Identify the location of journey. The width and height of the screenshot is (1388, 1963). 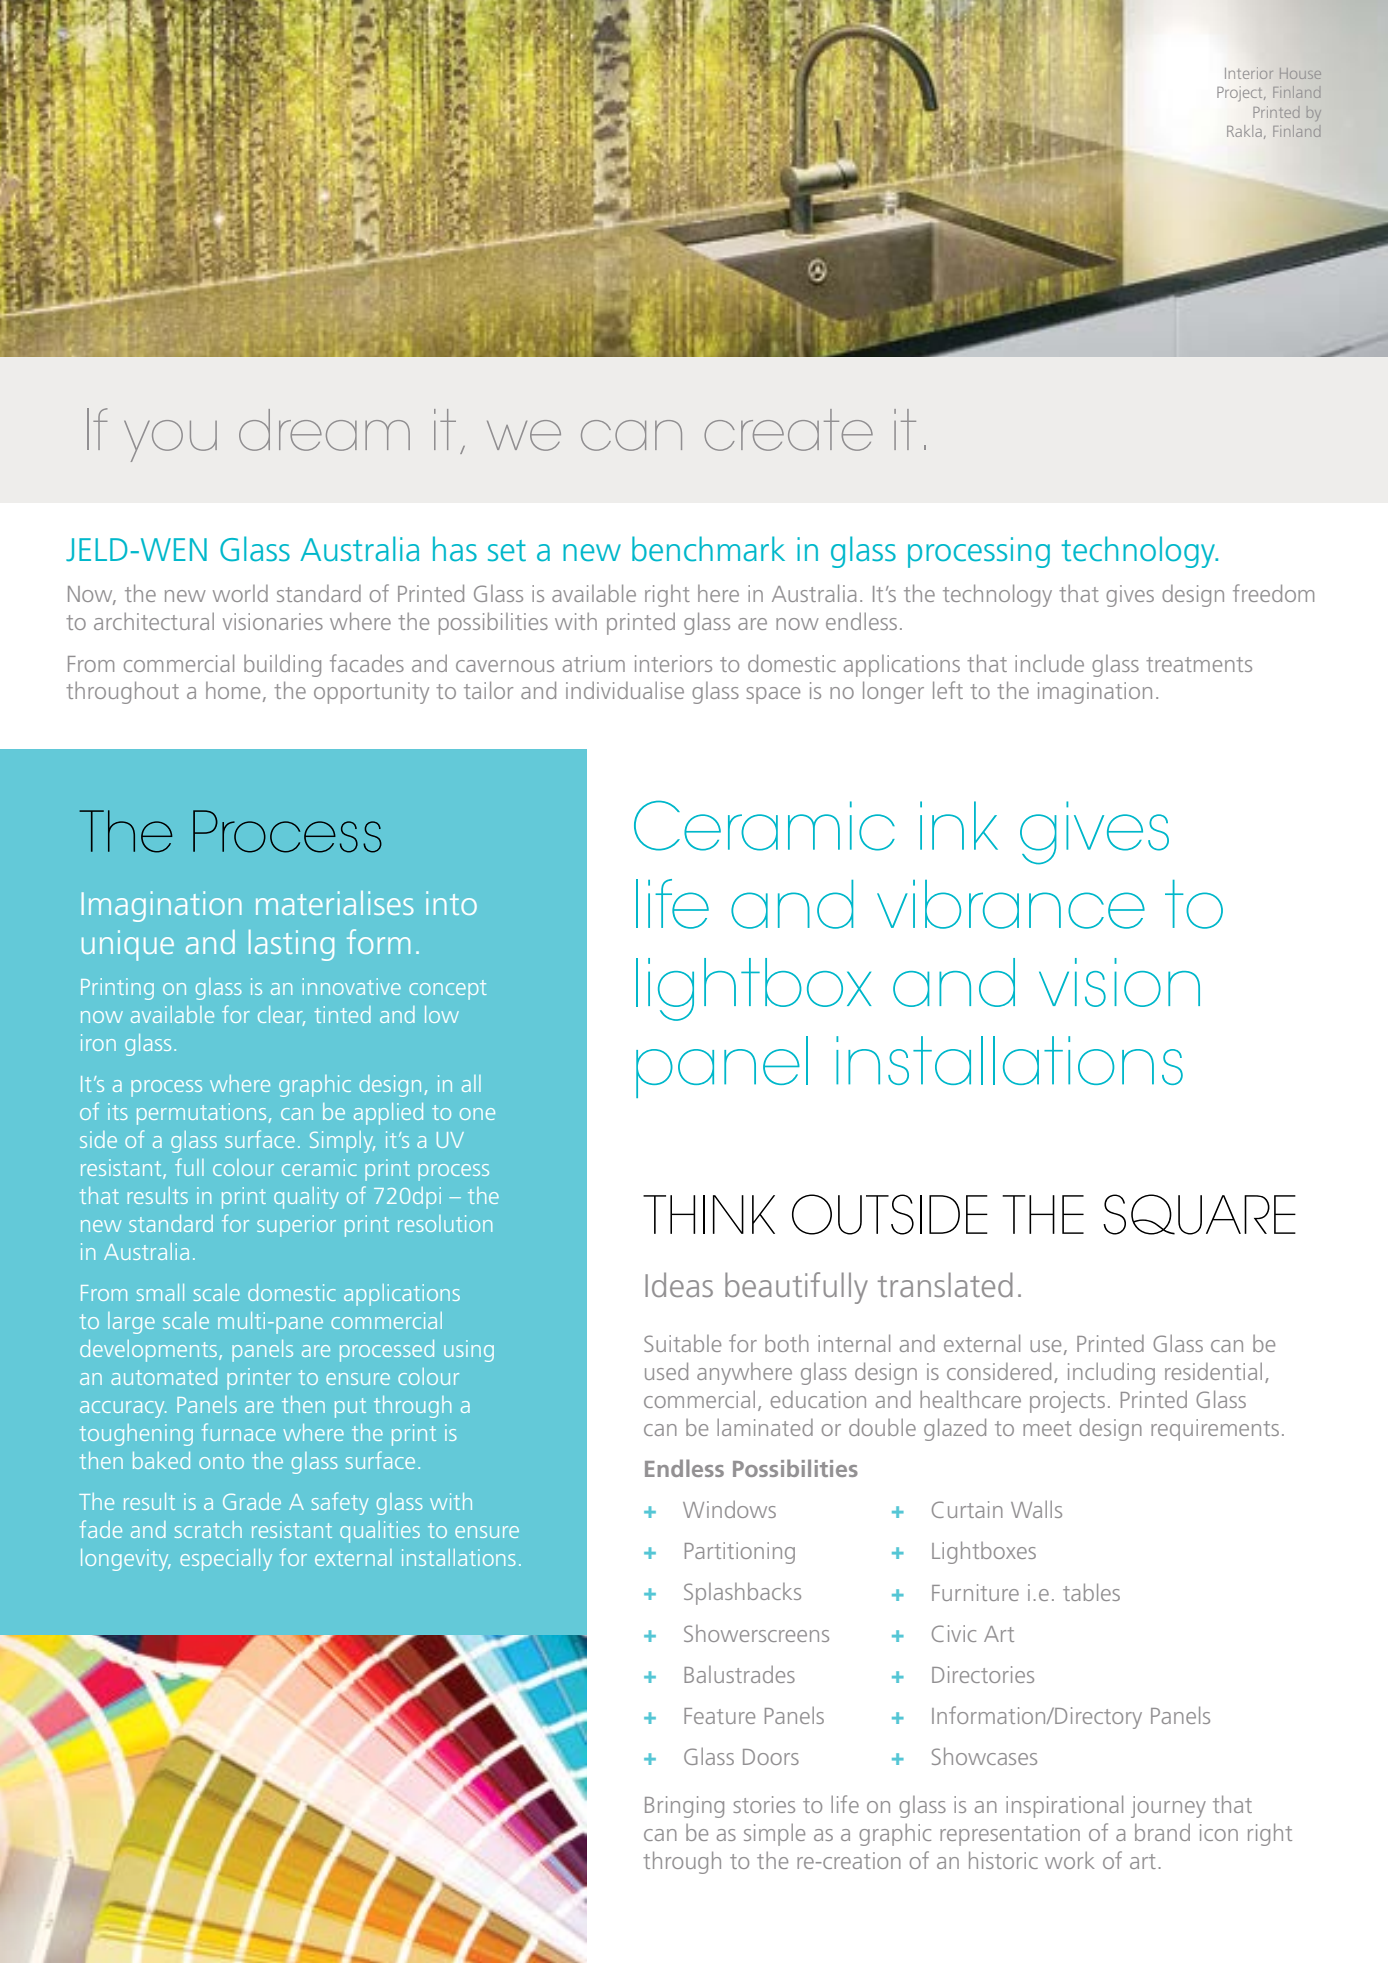
(1168, 1807).
